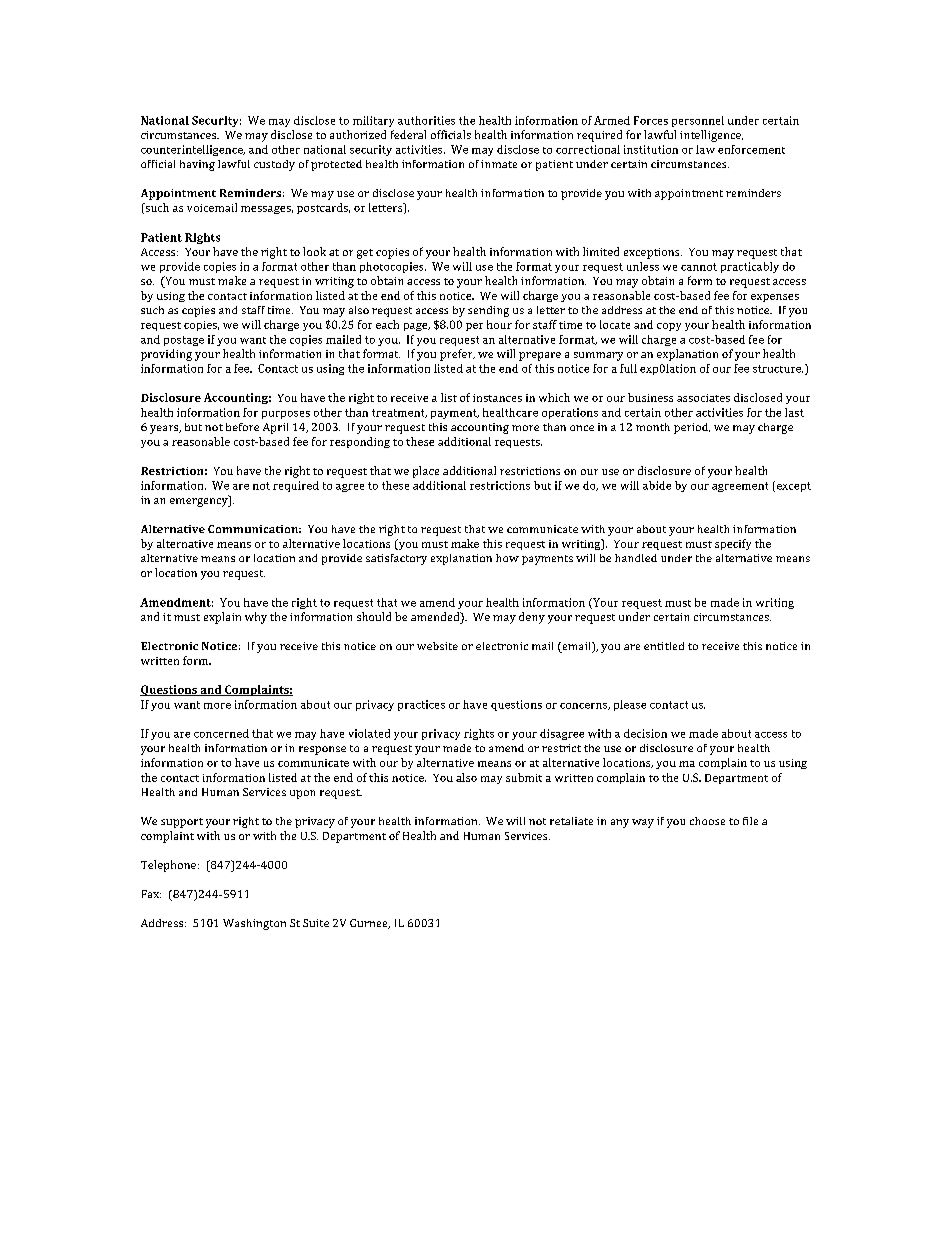  What do you see at coordinates (571, 821) in the screenshot?
I see `retaliate` at bounding box center [571, 821].
